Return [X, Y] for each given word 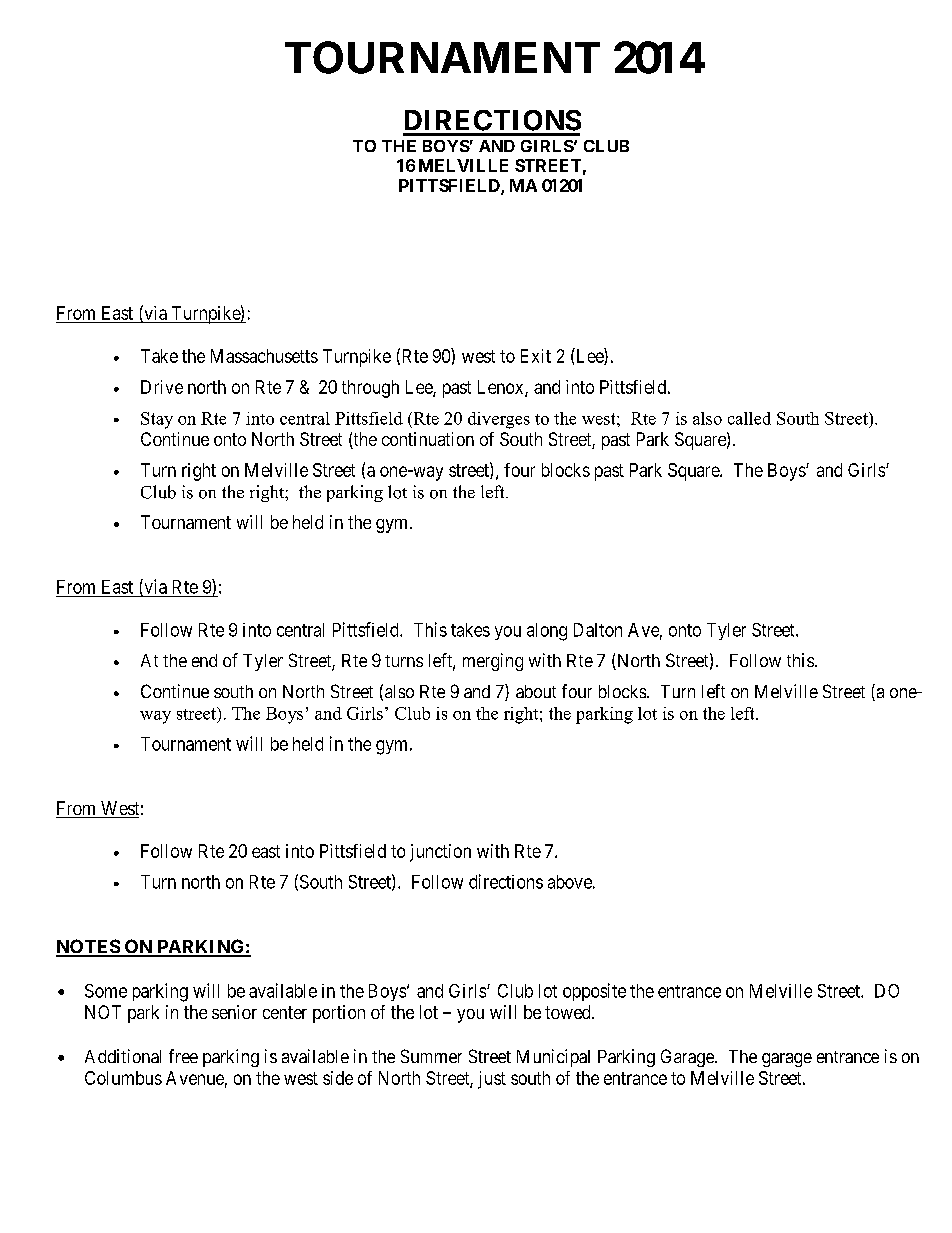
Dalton [598, 630]
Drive [162, 387]
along [547, 632]
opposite [594, 992]
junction [440, 853]
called [749, 418]
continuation [428, 439]
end [204, 660]
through [370, 389]
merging [493, 662]
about [536, 691]
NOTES [88, 947]
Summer [431, 1056]
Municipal [553, 1058]
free [183, 1056]
